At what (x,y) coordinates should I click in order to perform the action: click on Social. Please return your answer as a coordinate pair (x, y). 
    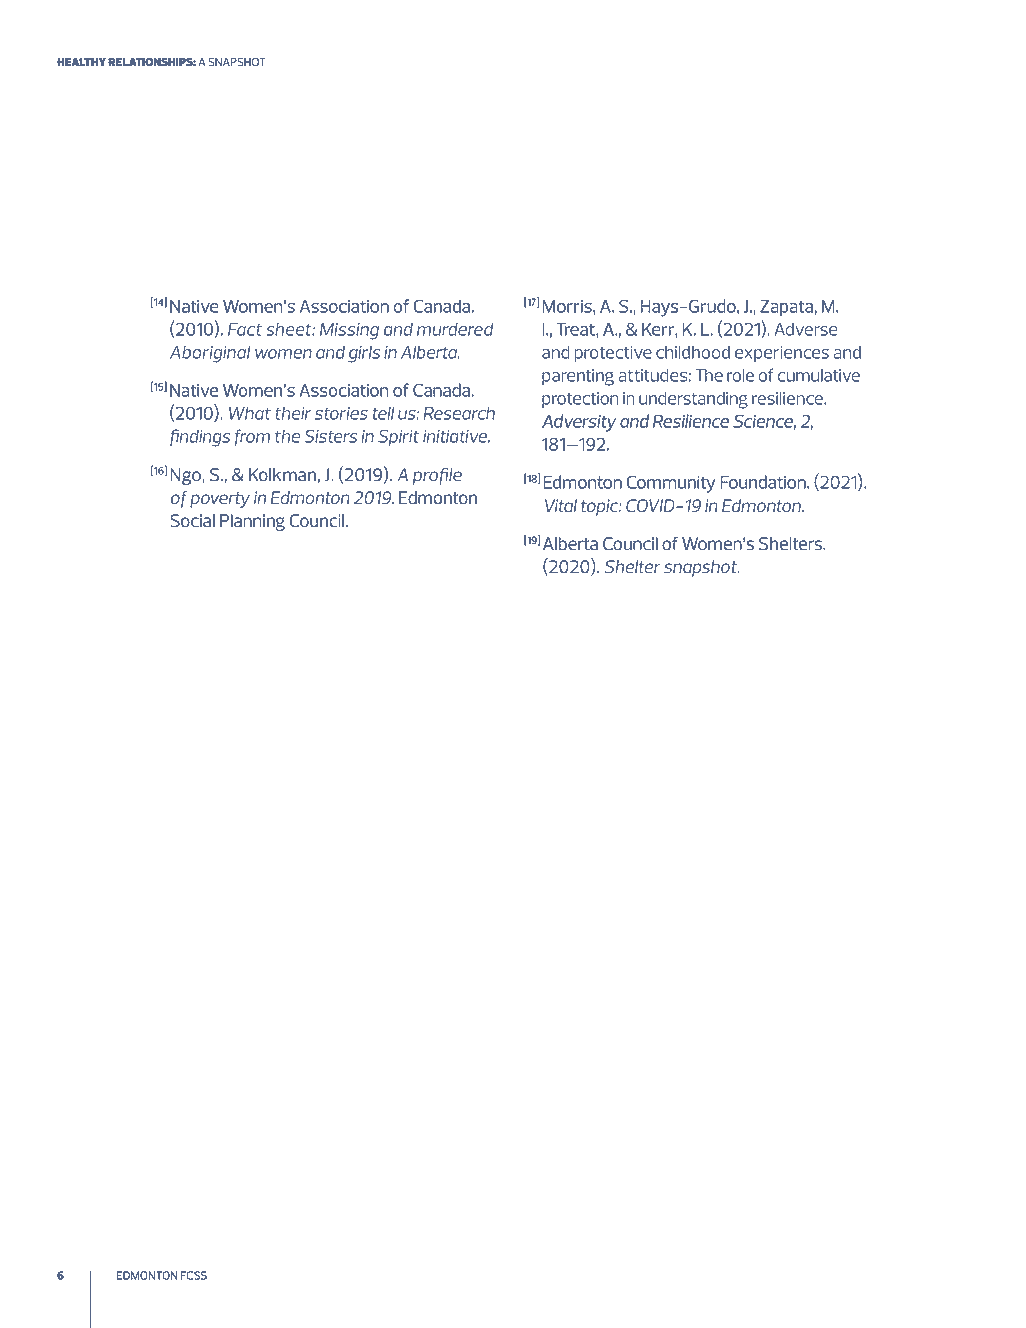
    Looking at the image, I should click on (192, 521).
